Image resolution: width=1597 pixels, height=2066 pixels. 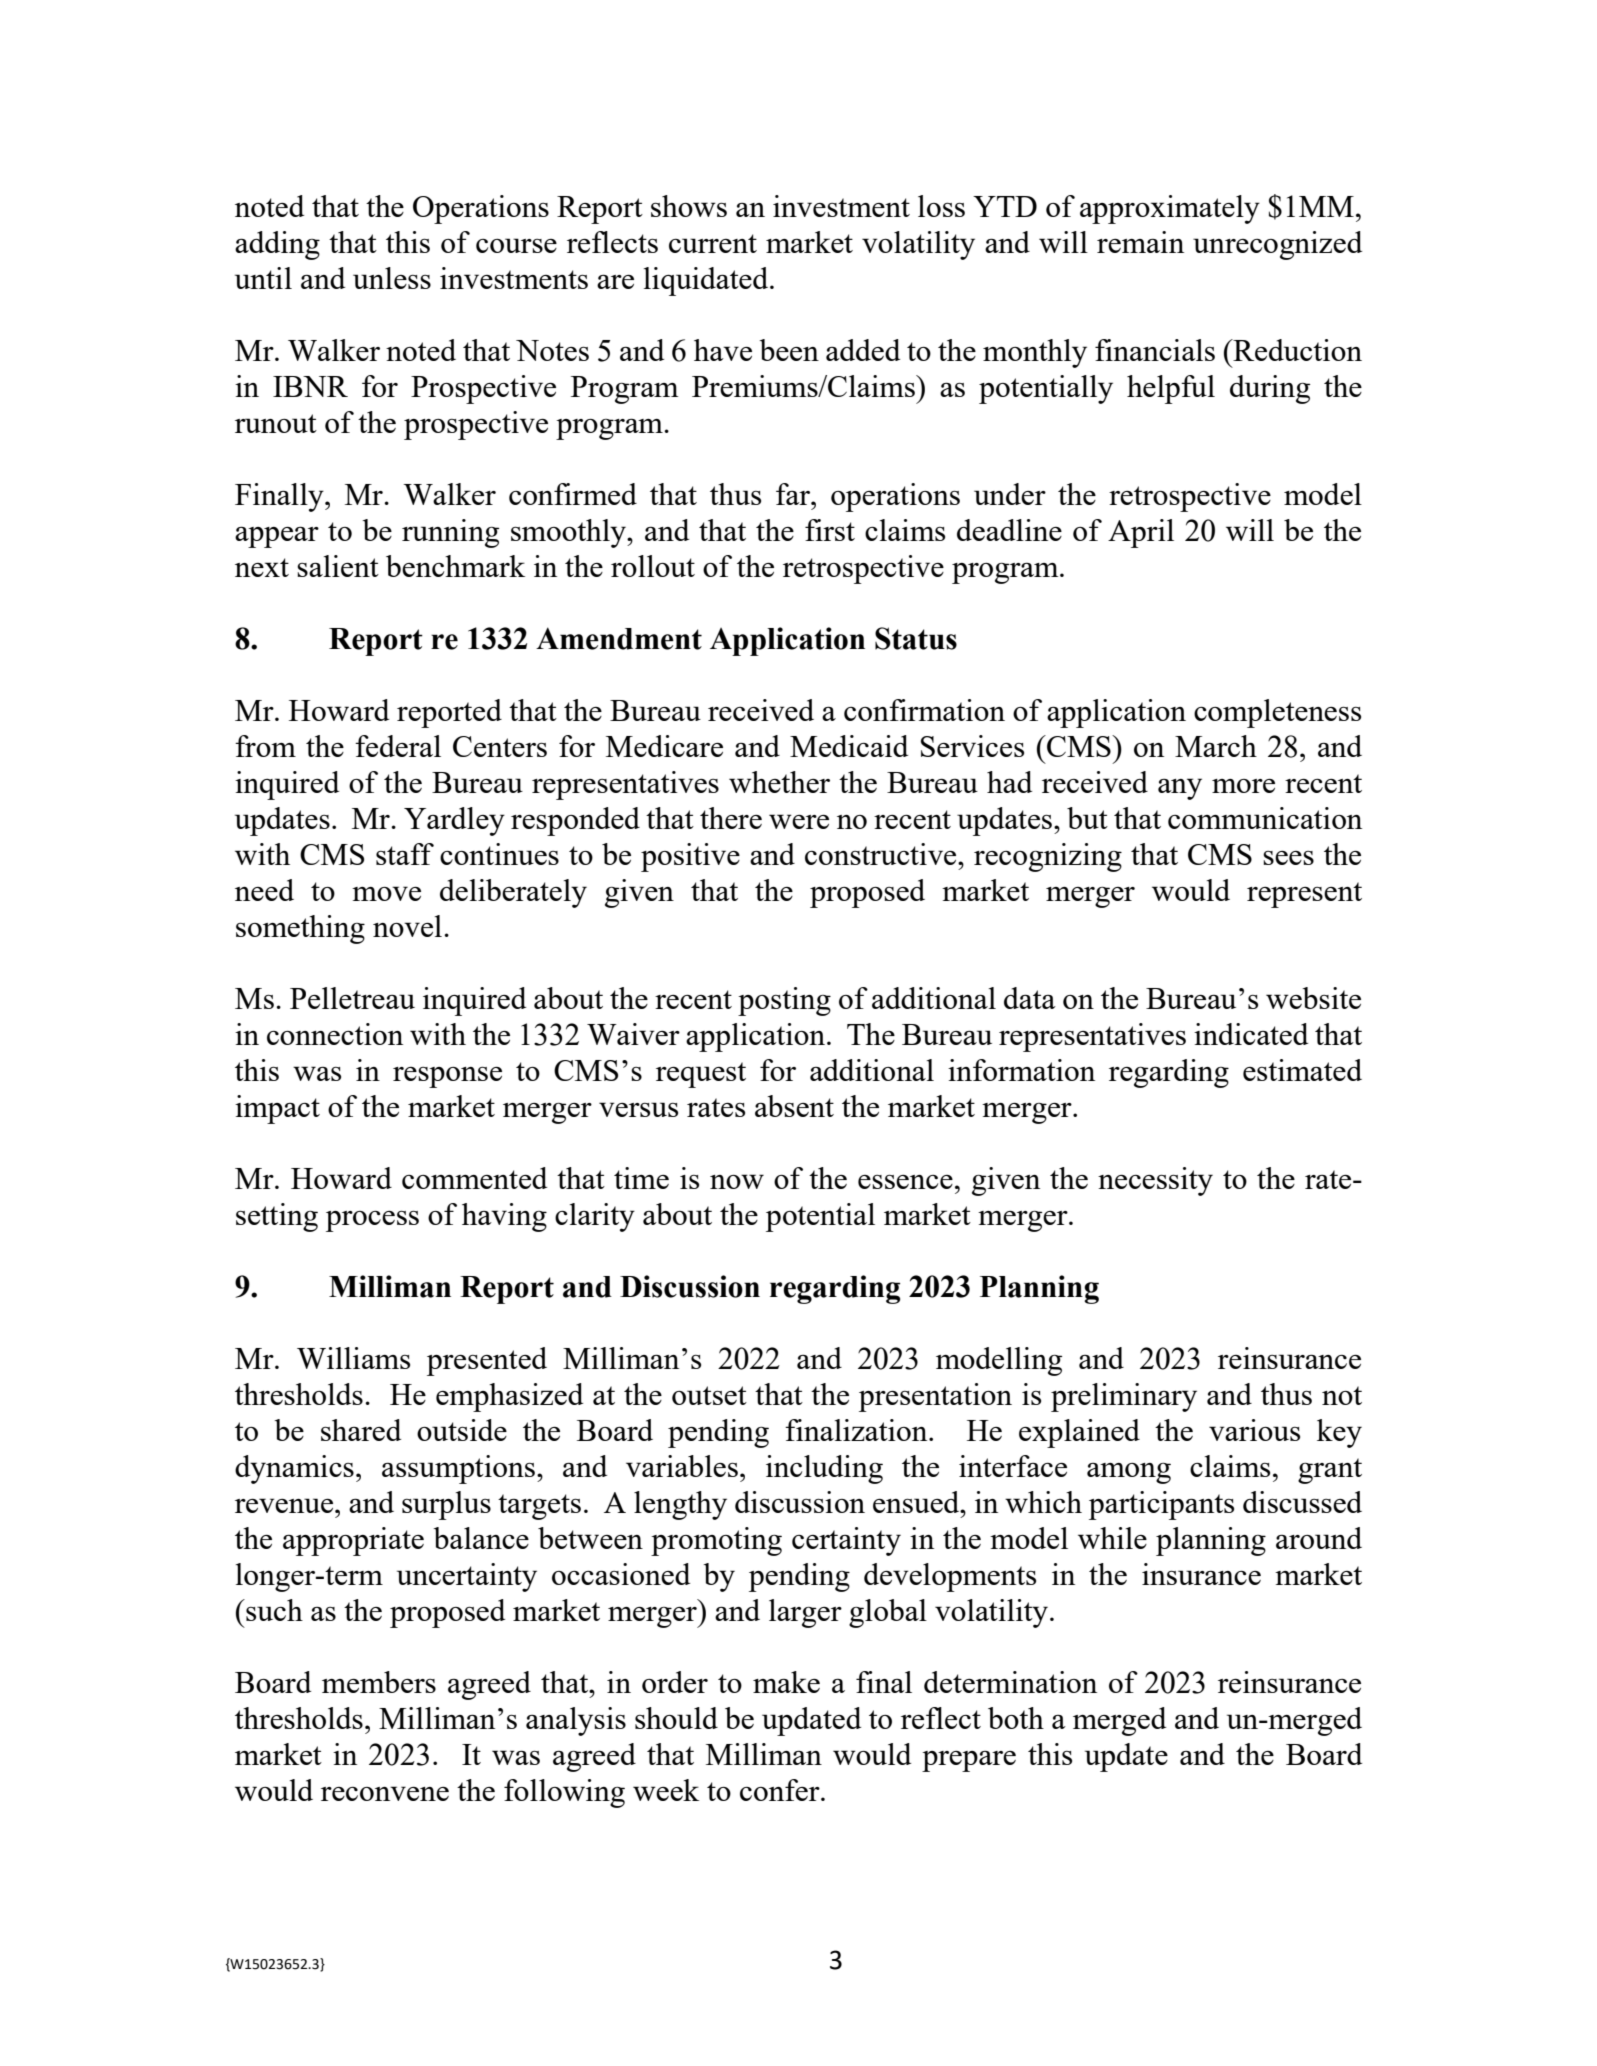 I want to click on federal, so click(x=398, y=746).
